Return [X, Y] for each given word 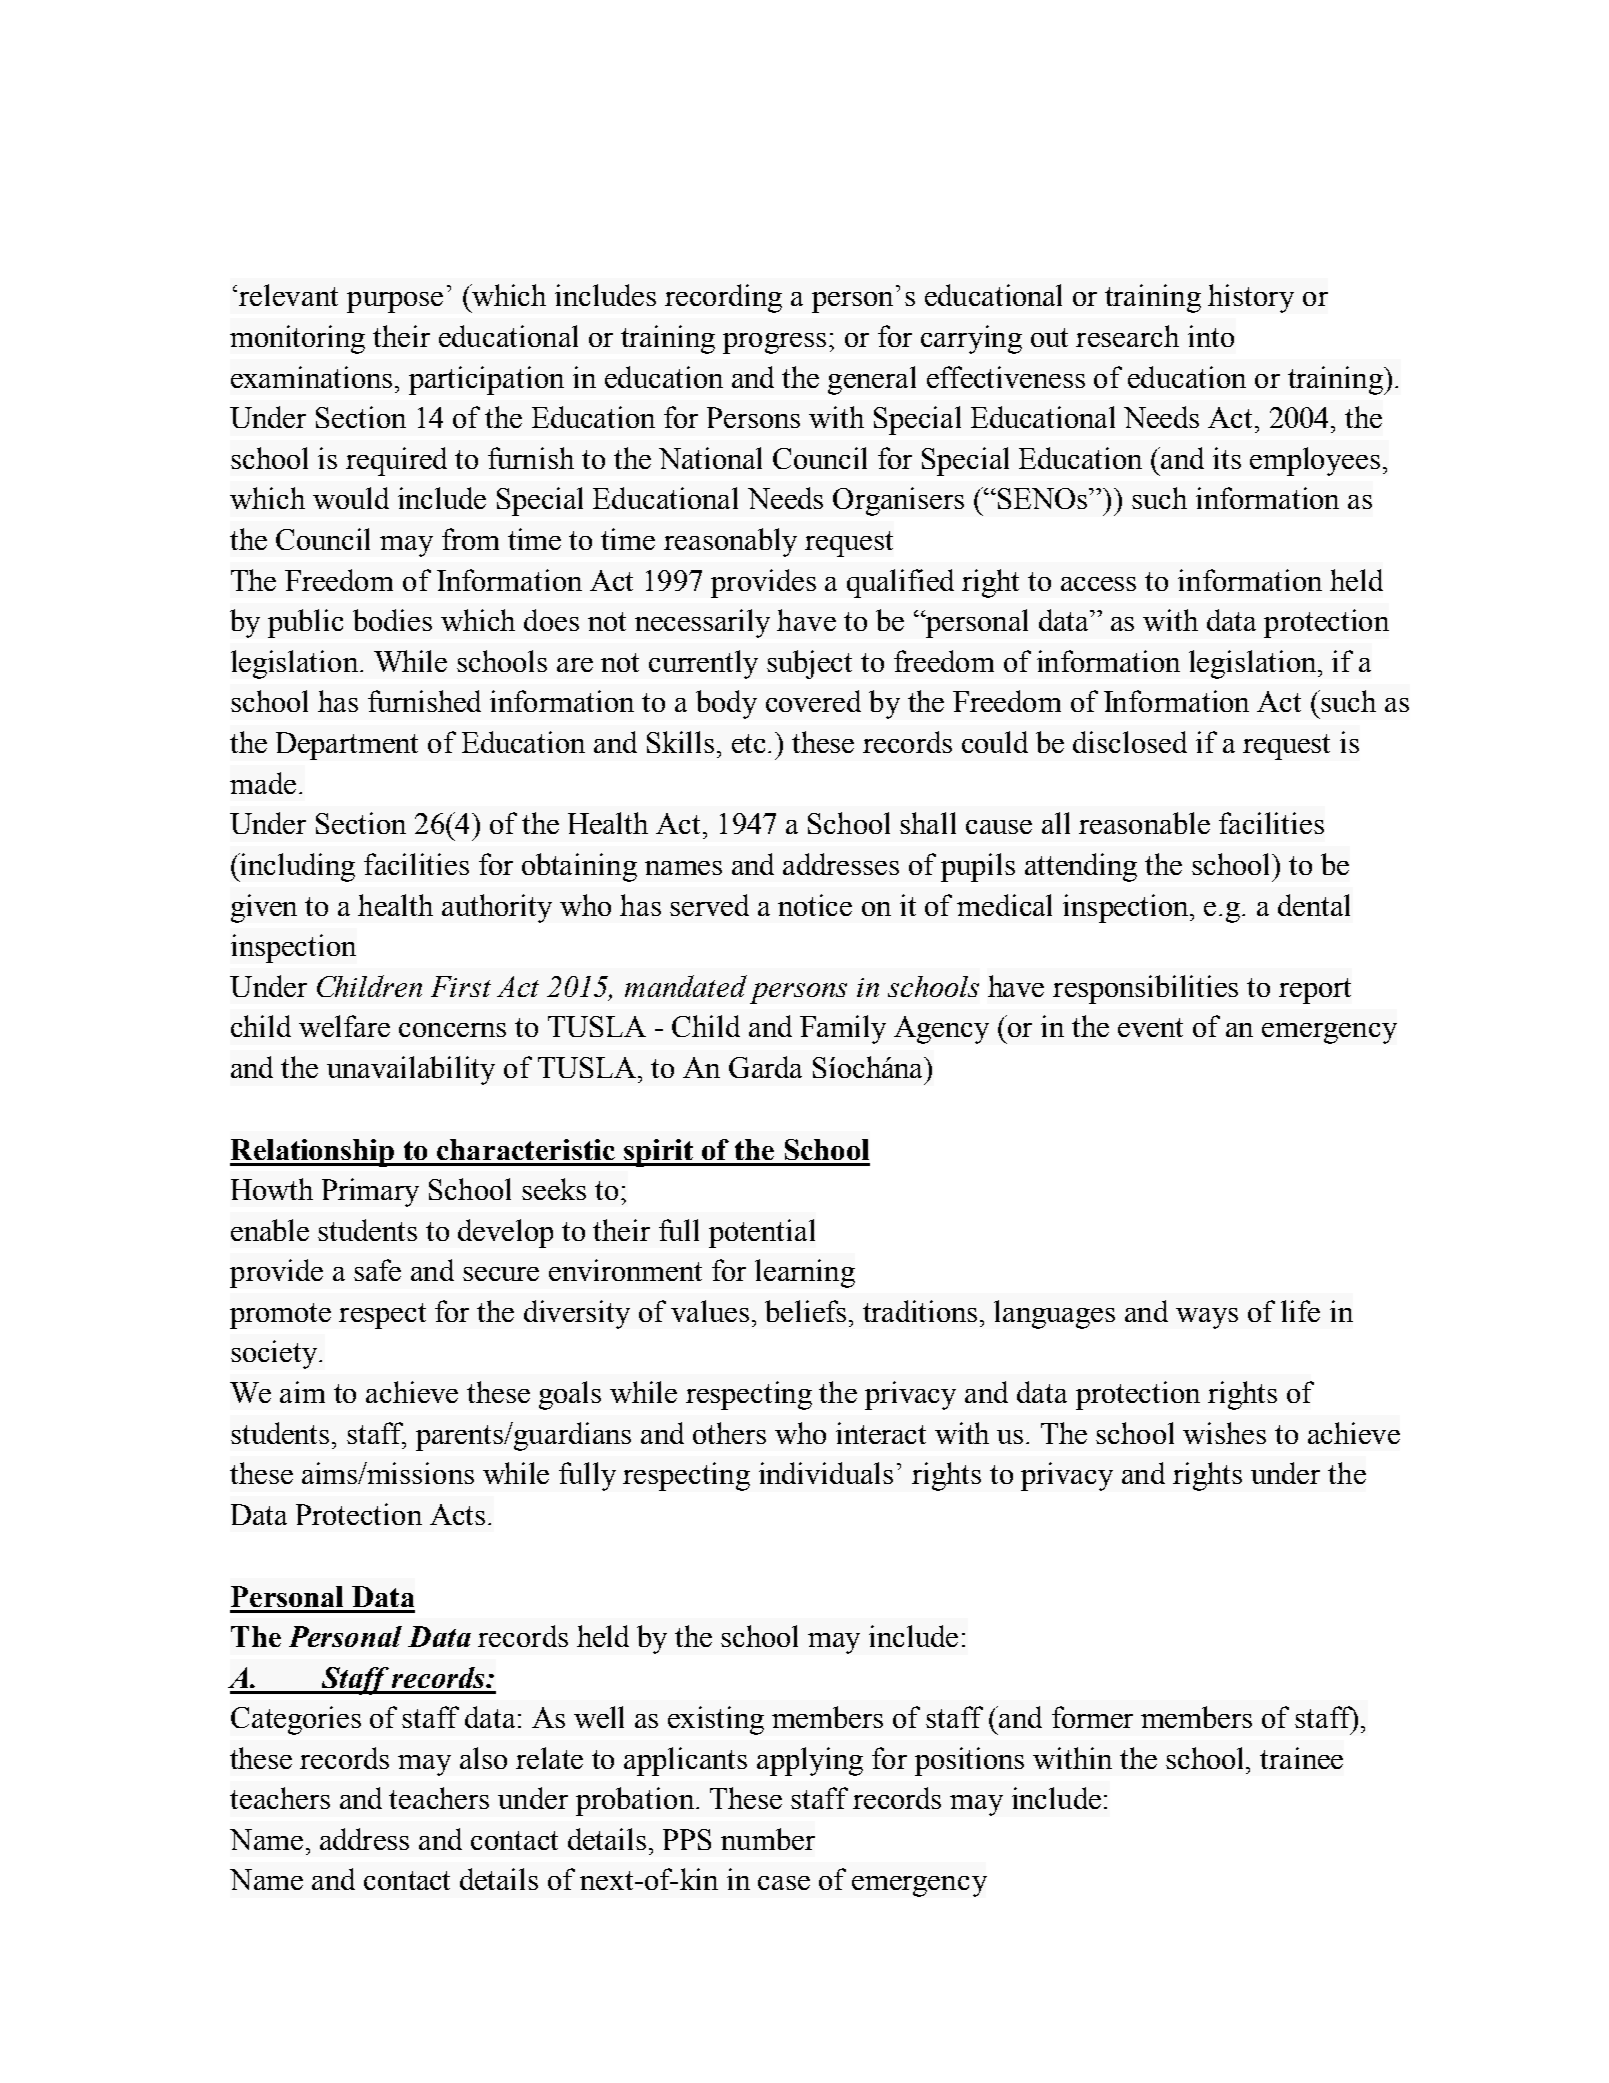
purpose [395, 302]
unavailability [411, 1070]
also [483, 1758]
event [1150, 1027]
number [768, 1839]
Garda [765, 1067]
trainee [1301, 1758]
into [1211, 336]
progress [774, 343]
